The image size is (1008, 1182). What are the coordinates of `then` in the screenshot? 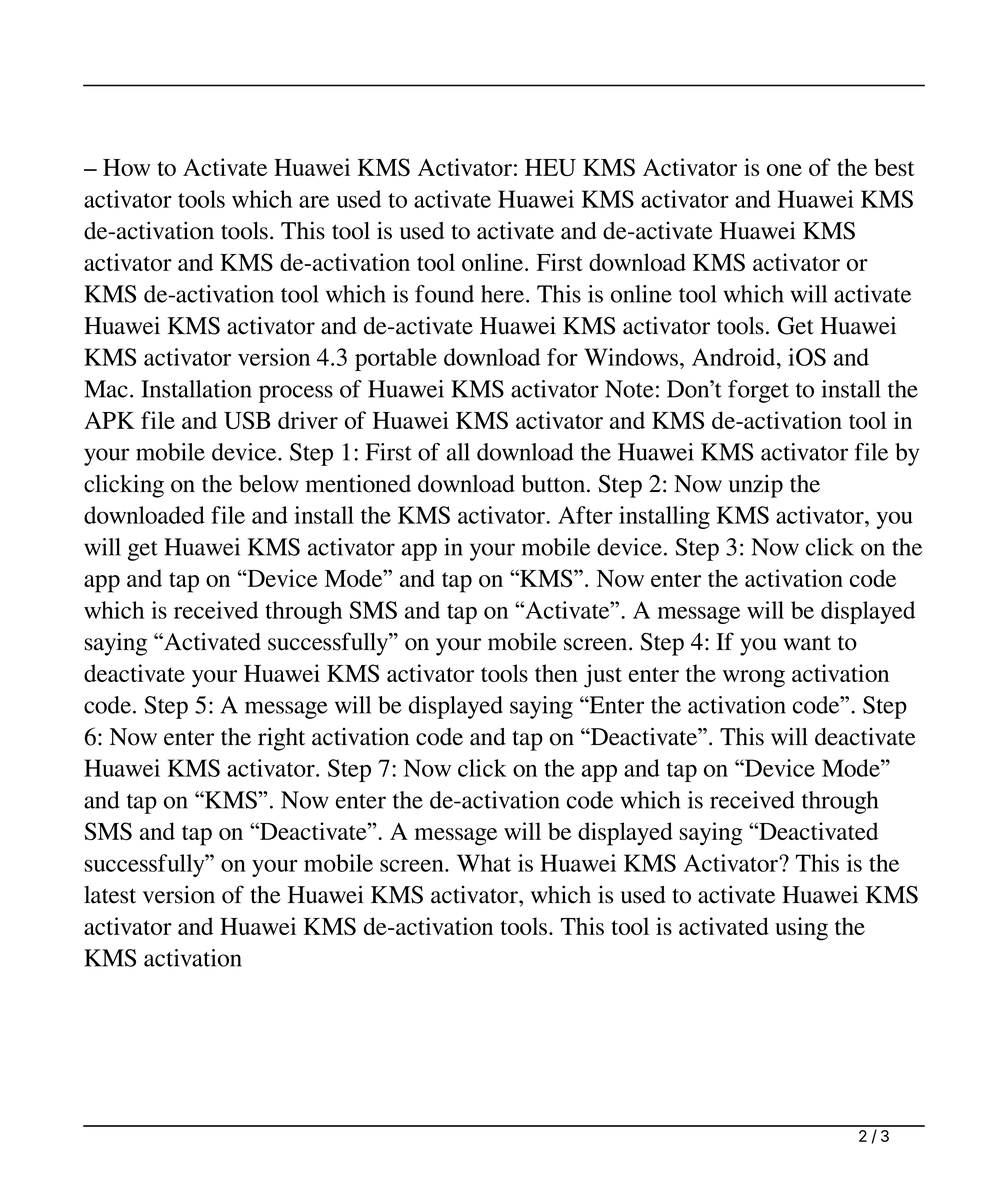 It's located at (556, 673).
